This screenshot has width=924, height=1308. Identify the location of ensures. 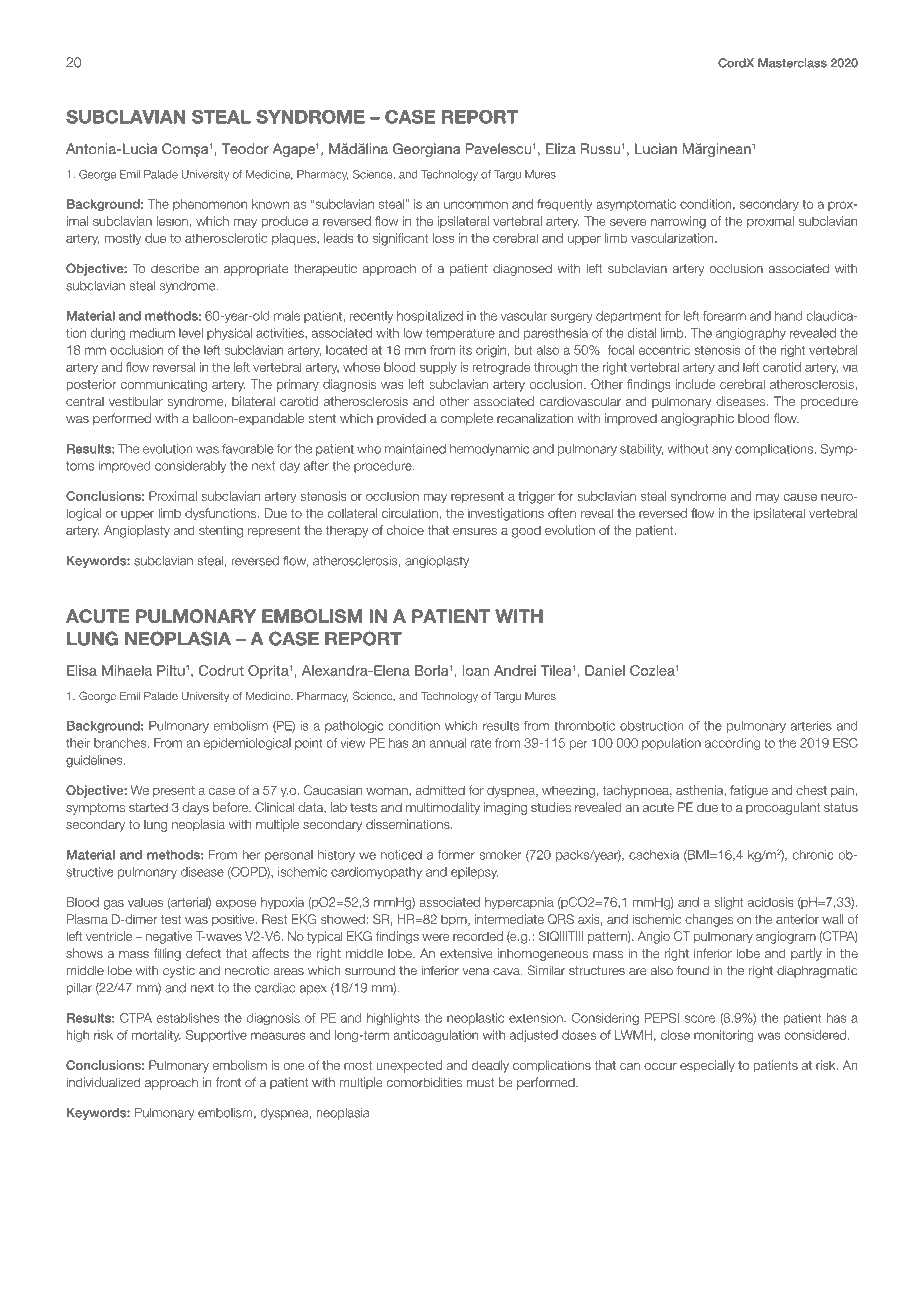
(475, 531).
